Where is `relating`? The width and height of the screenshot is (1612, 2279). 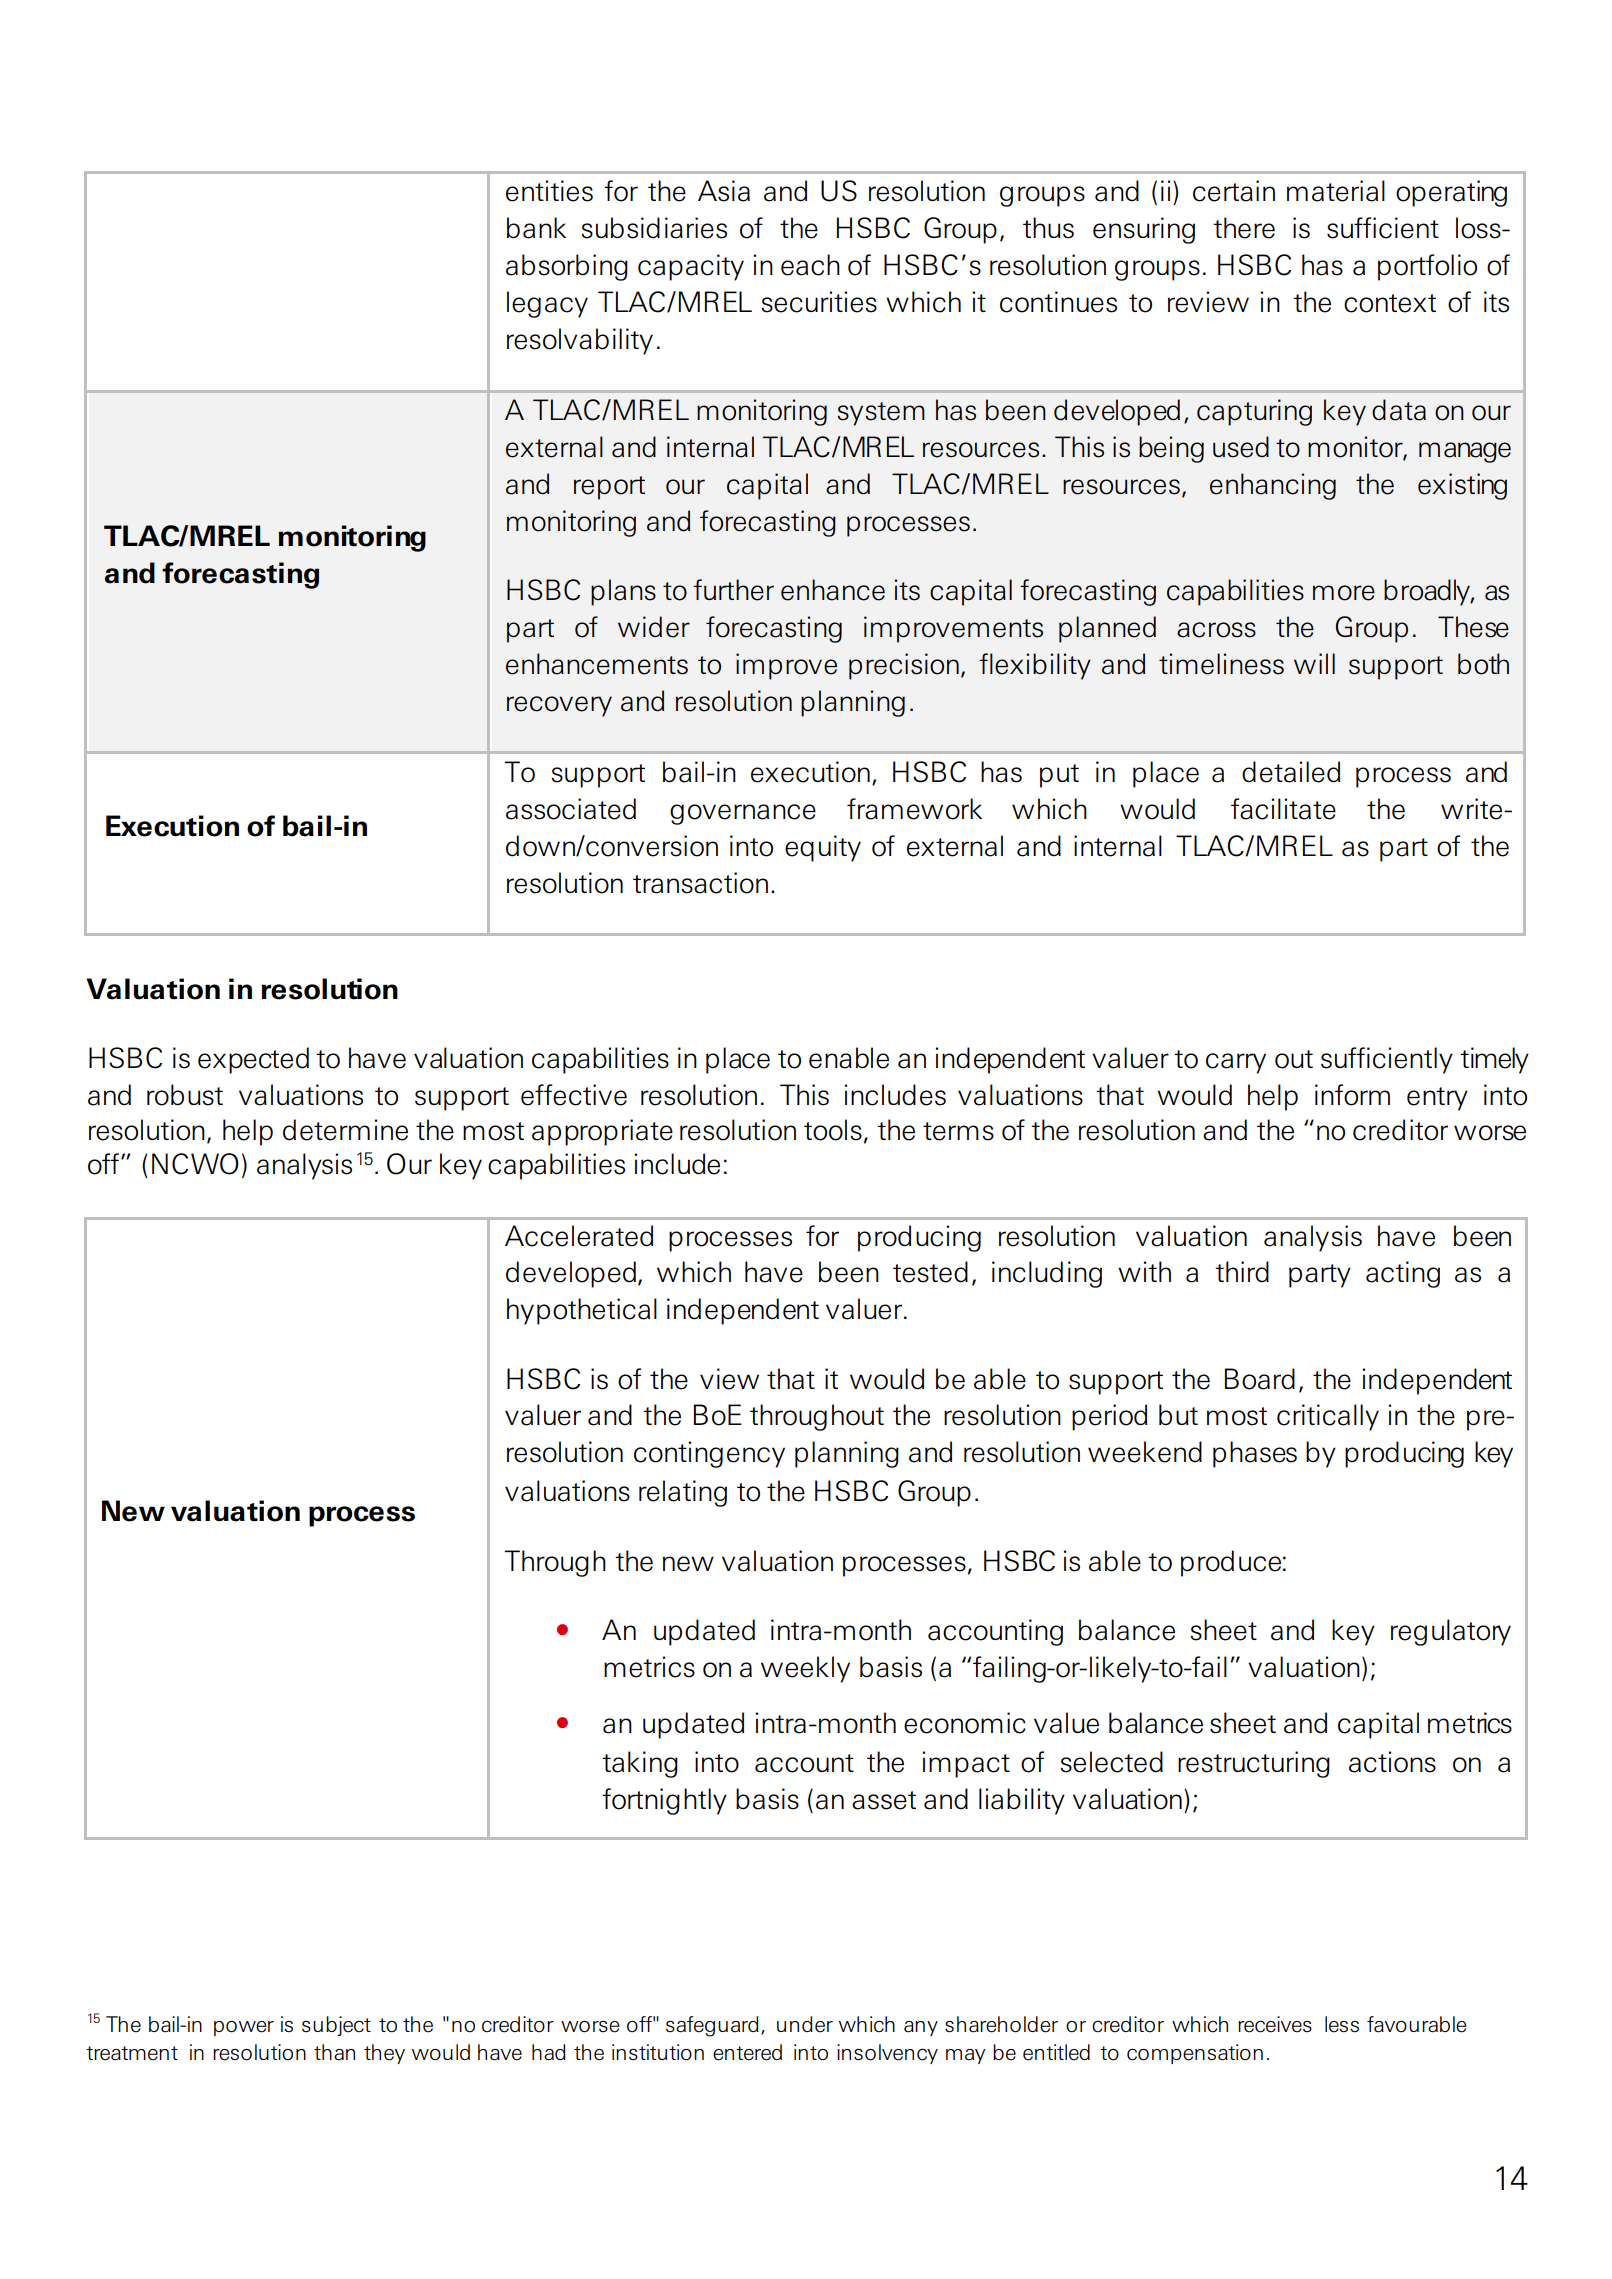
relating is located at coordinates (683, 1493).
